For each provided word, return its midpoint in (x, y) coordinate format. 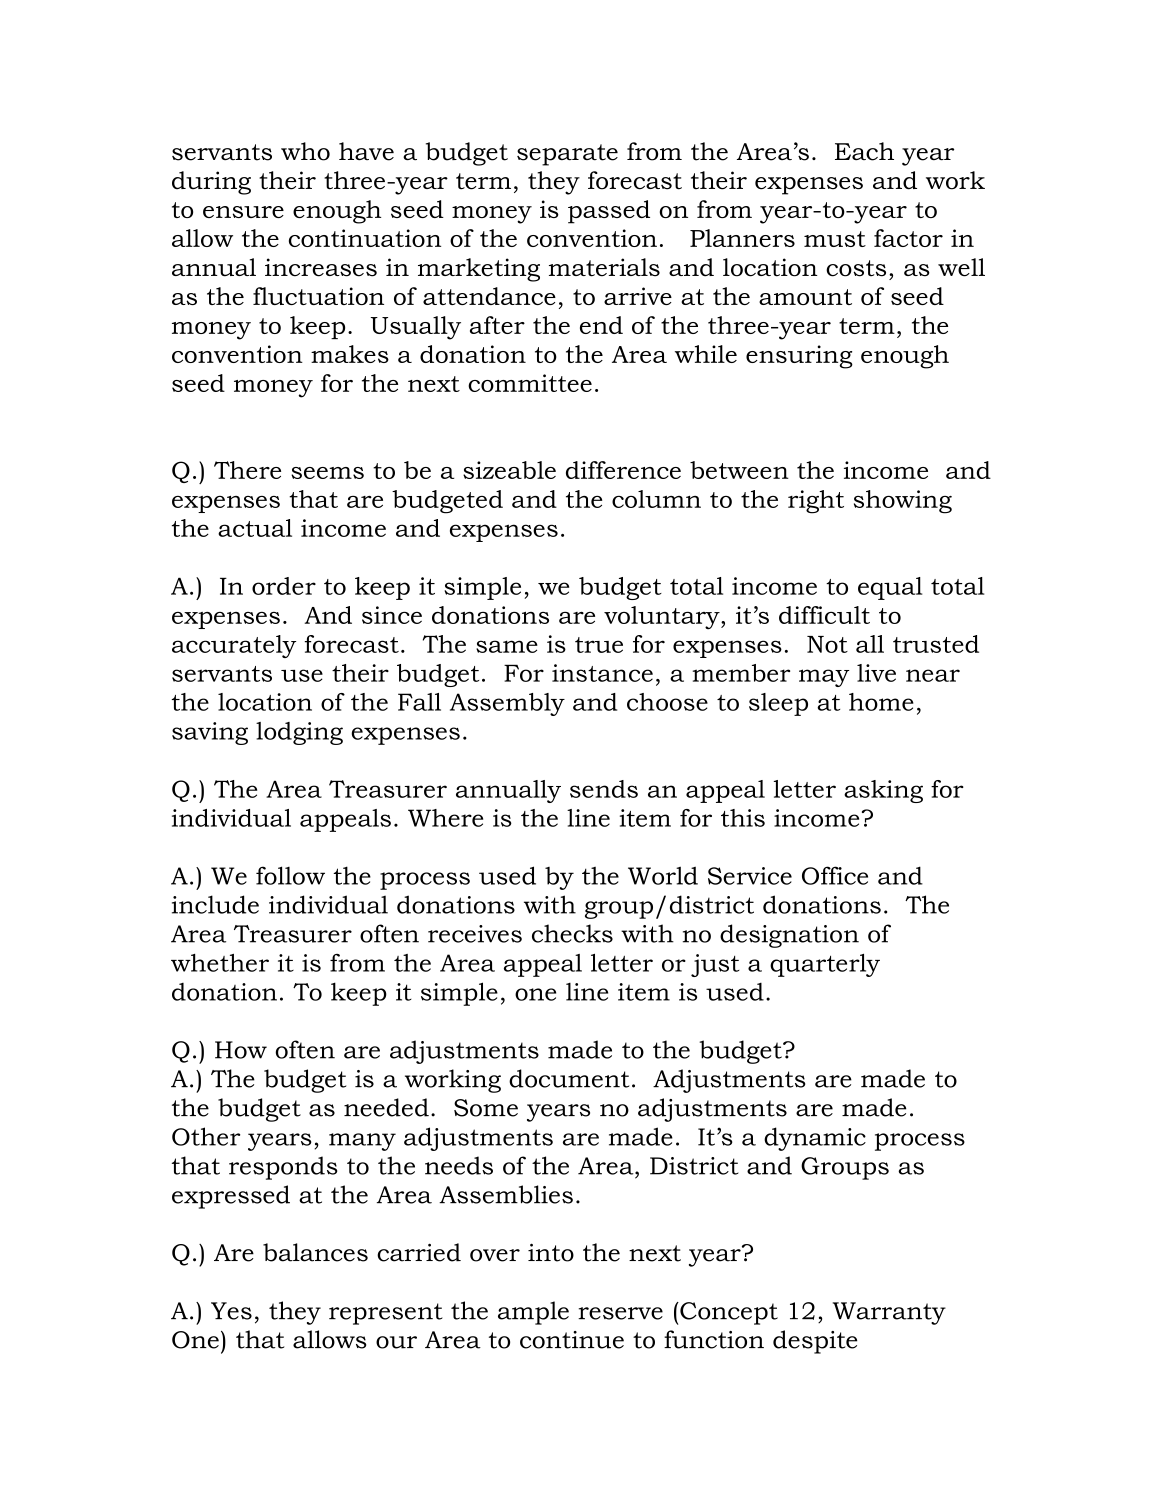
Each (864, 151)
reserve (620, 1313)
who (305, 151)
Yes (231, 1311)
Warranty (889, 1313)
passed (609, 212)
